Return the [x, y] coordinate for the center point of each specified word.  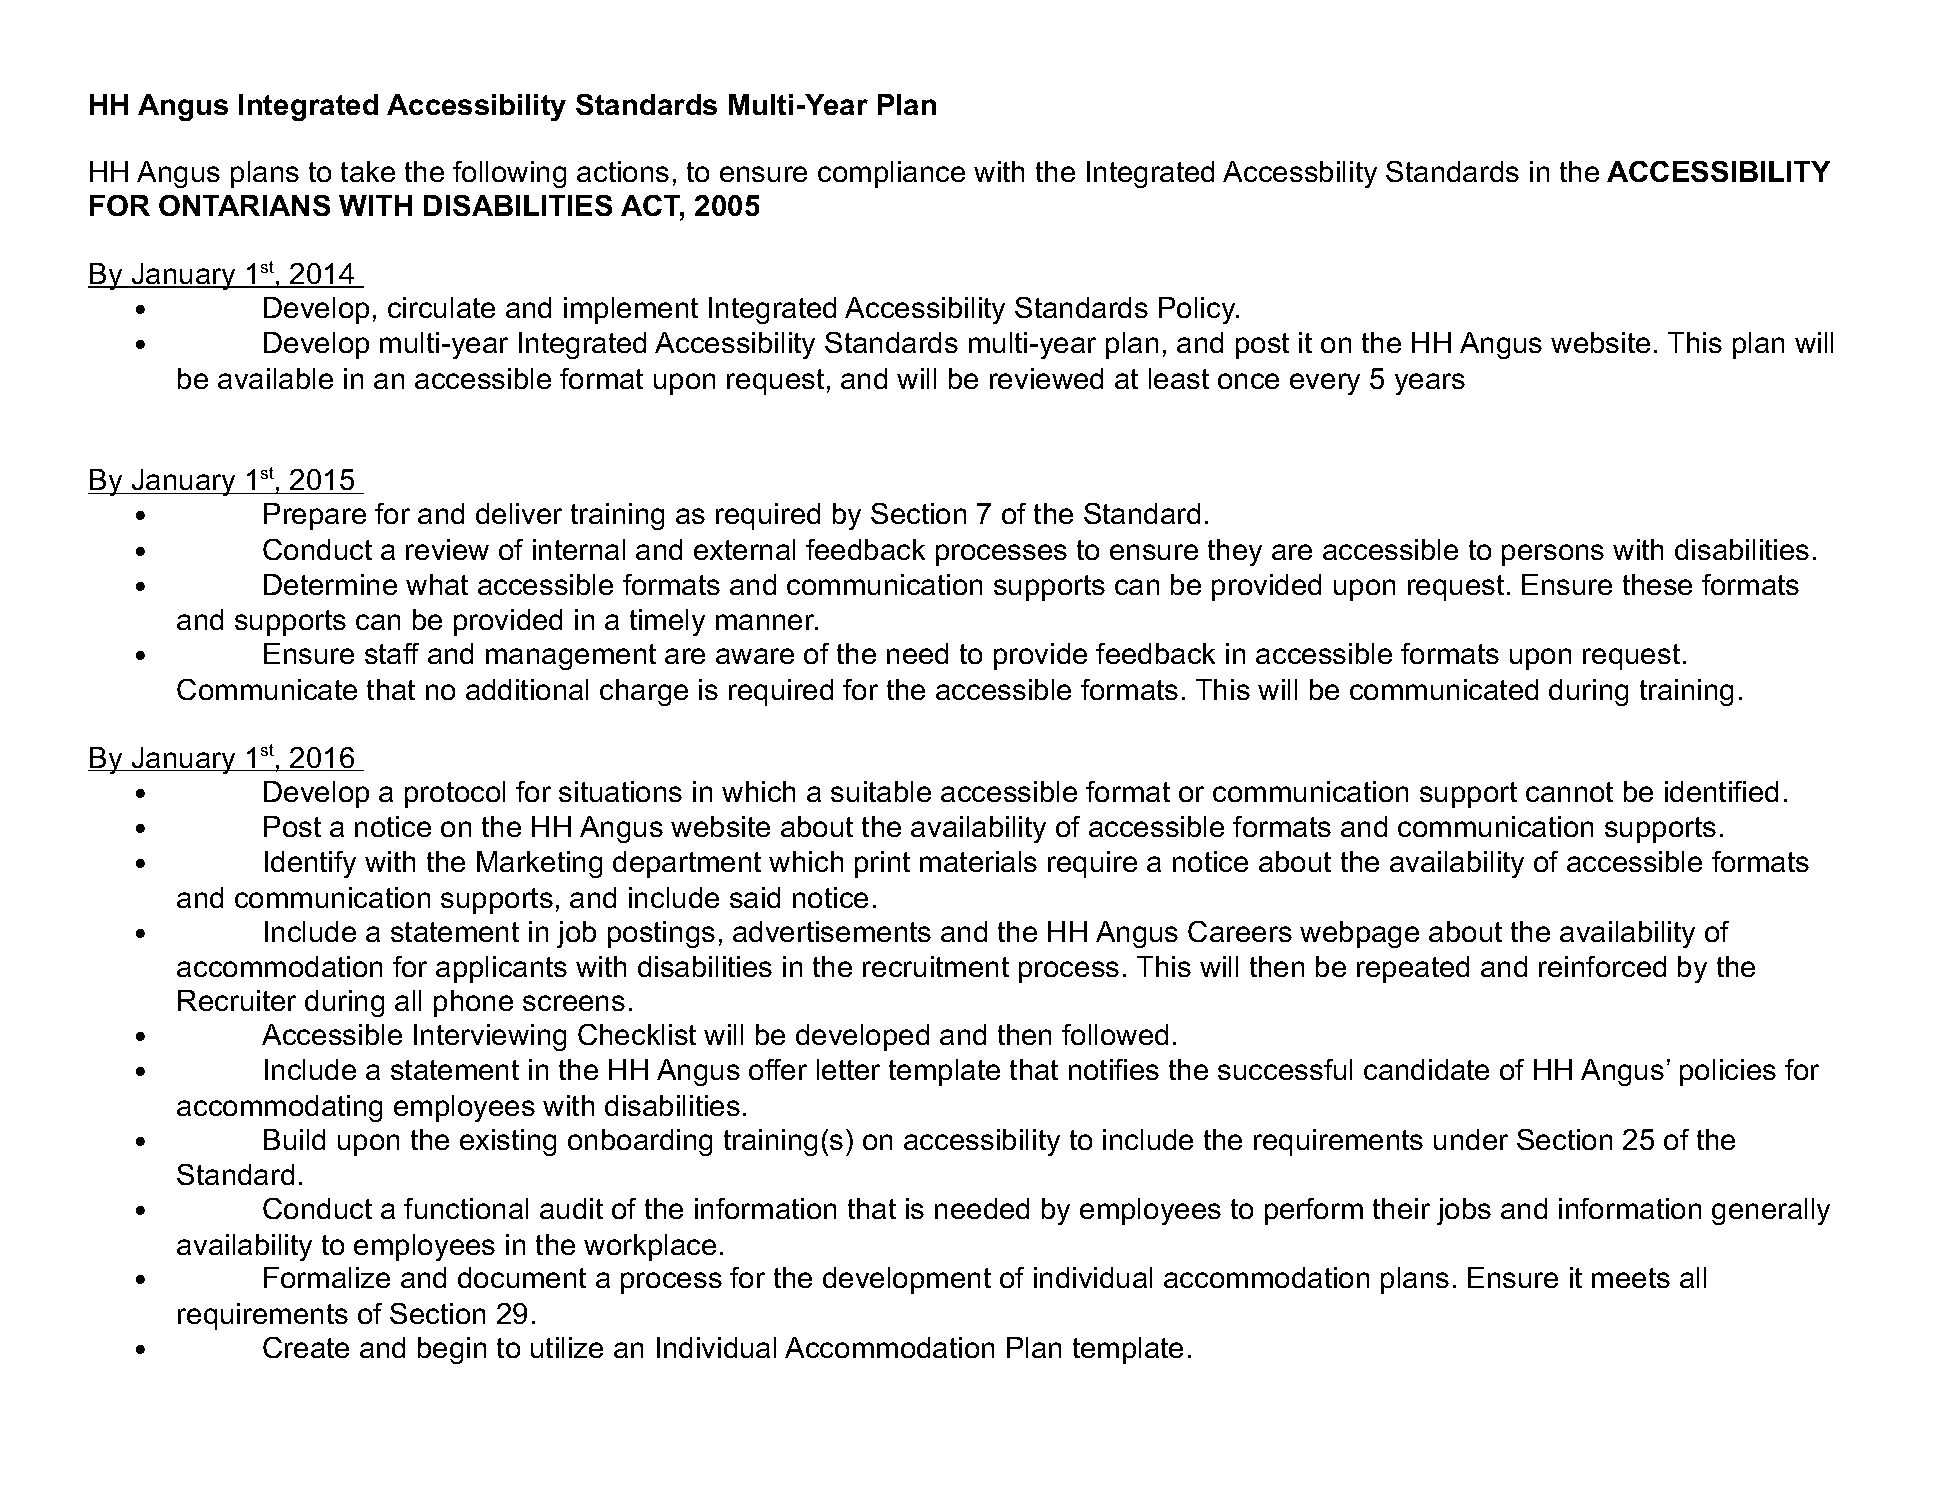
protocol [455, 794]
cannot [1569, 792]
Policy [1198, 310]
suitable [881, 791]
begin [452, 1350]
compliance [891, 174]
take [368, 171]
